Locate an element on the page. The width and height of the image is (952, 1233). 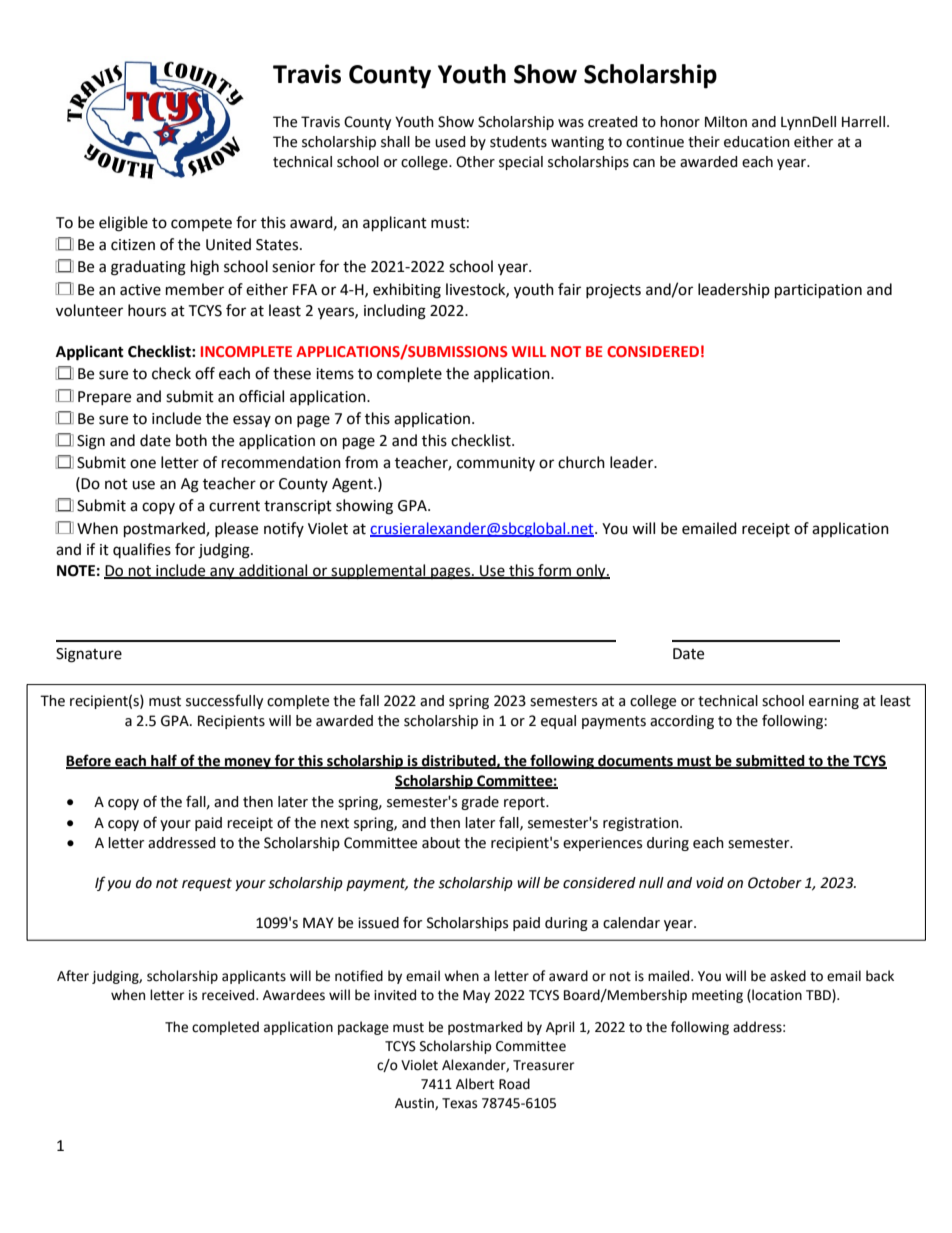
Prepare is located at coordinates (104, 398).
